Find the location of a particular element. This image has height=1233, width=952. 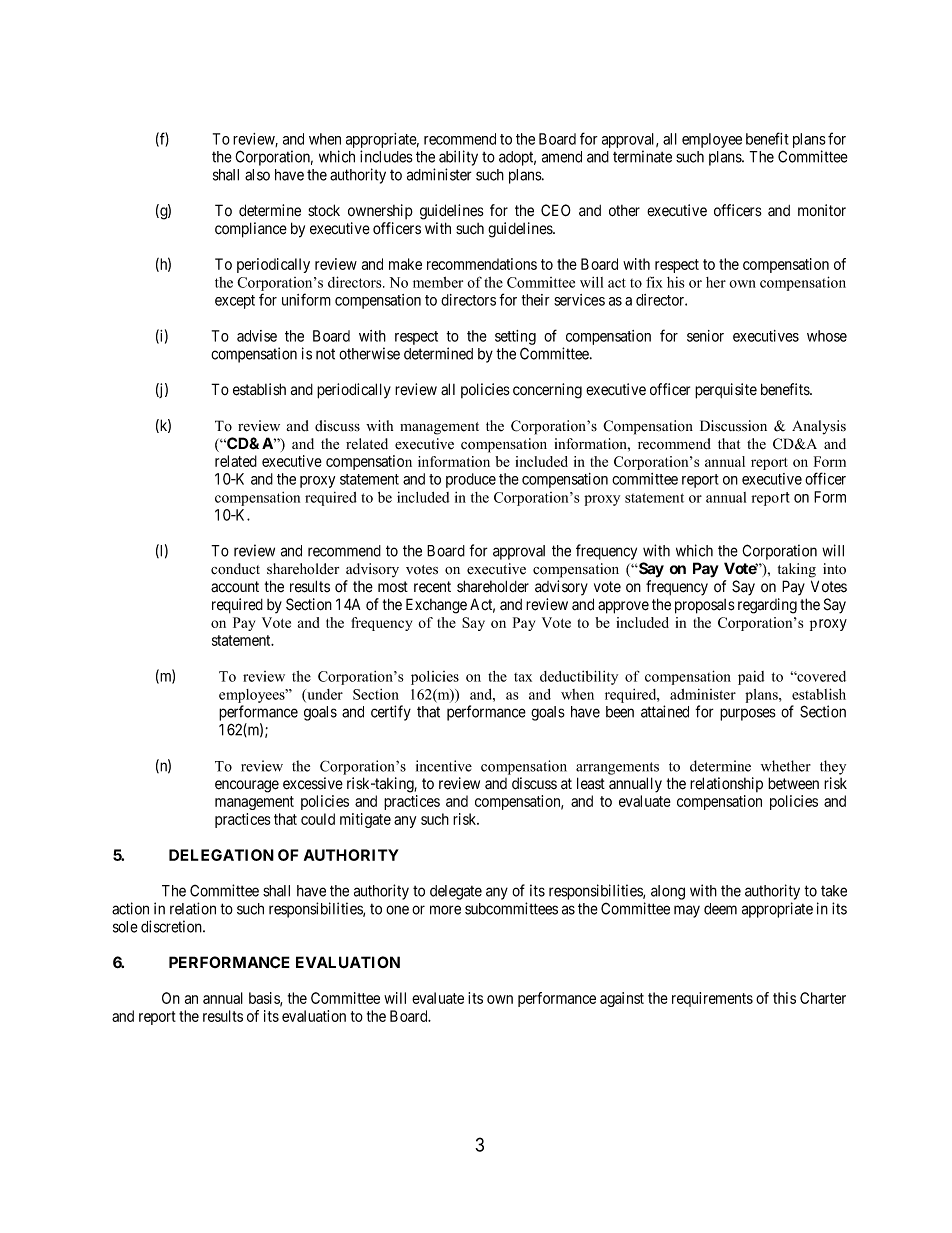

regarding is located at coordinates (767, 606).
